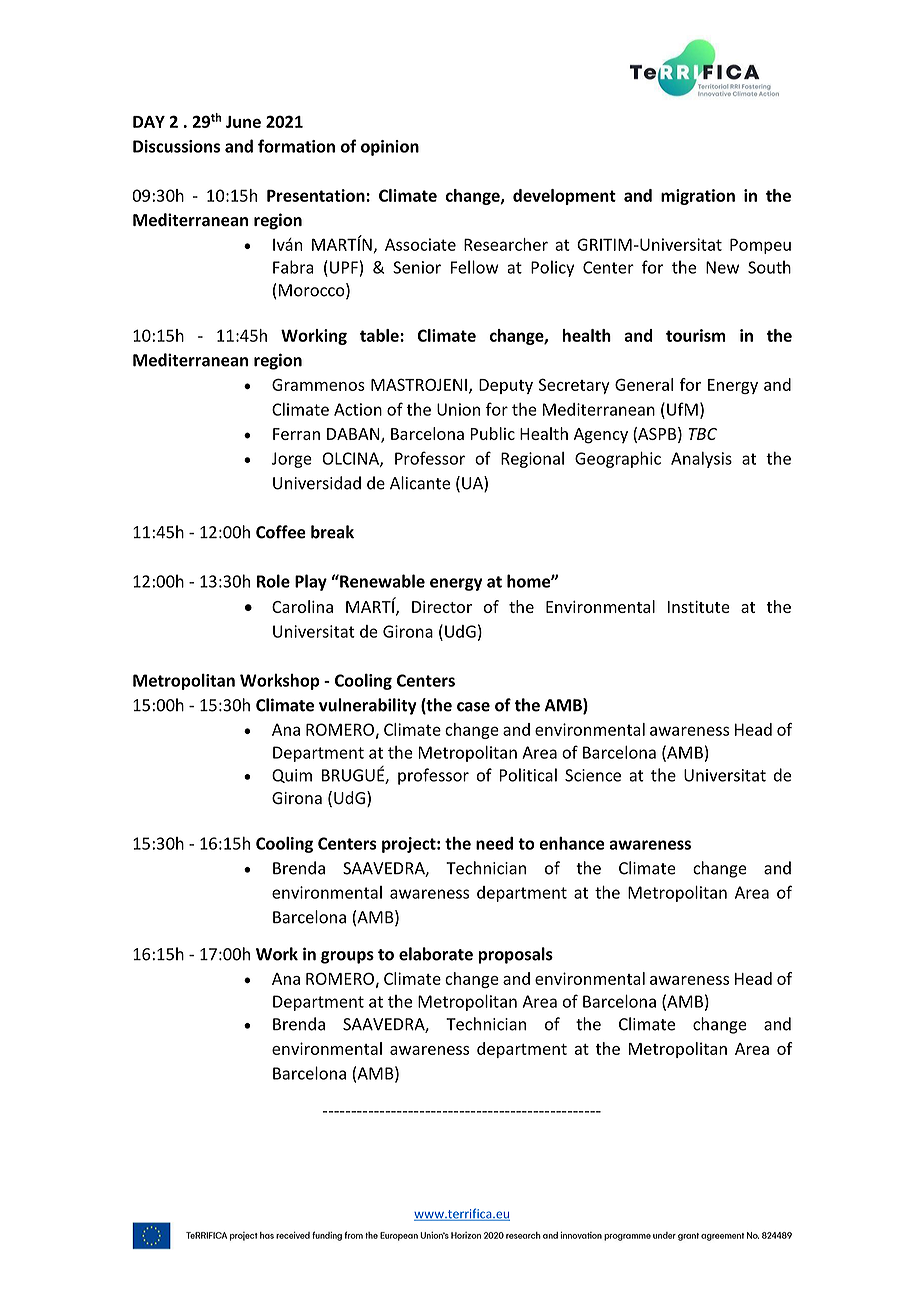 This page has height=1308, width=924. Describe the element at coordinates (593, 775) in the page. I see `Science` at that location.
